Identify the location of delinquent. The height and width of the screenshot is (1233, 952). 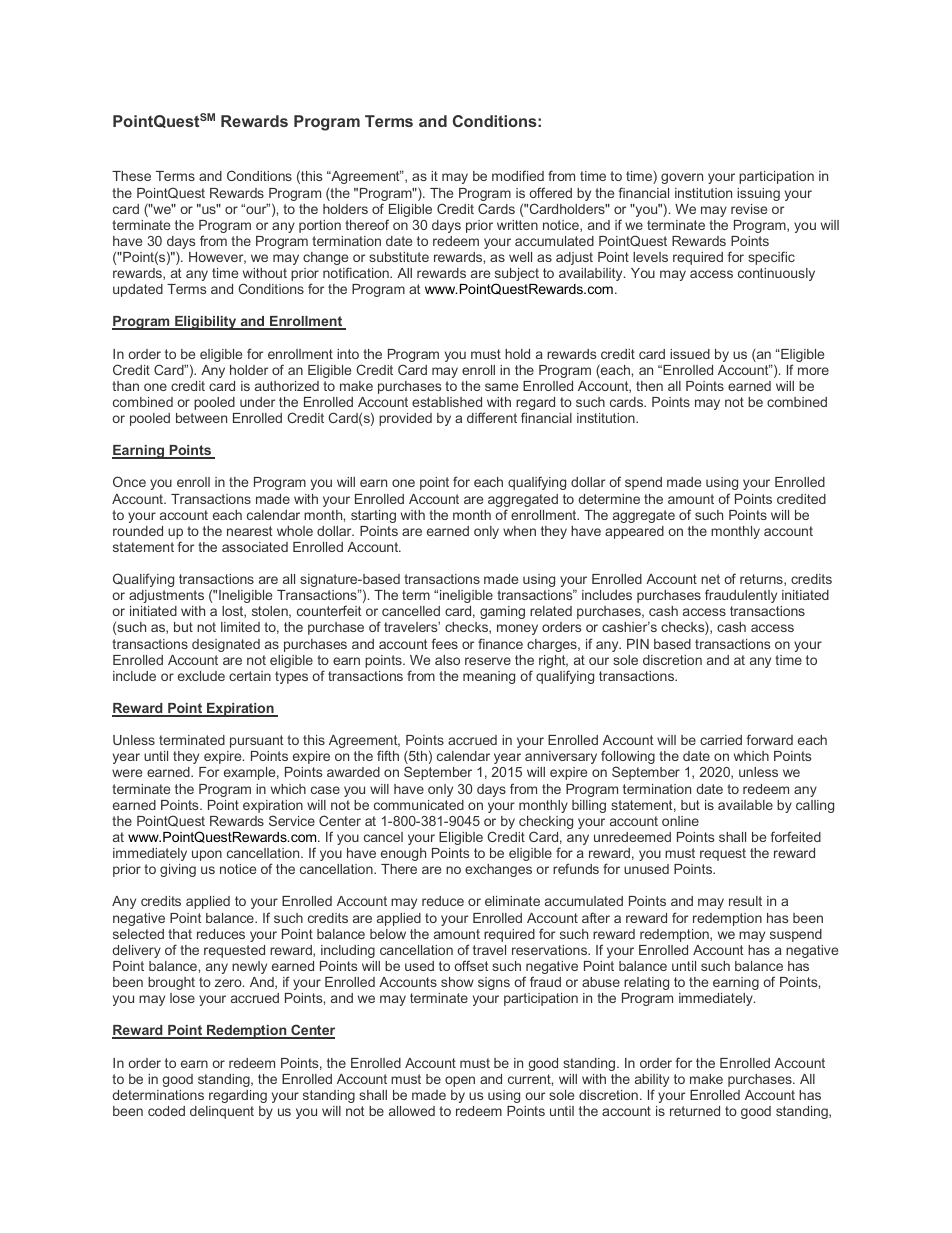
(222, 1112).
